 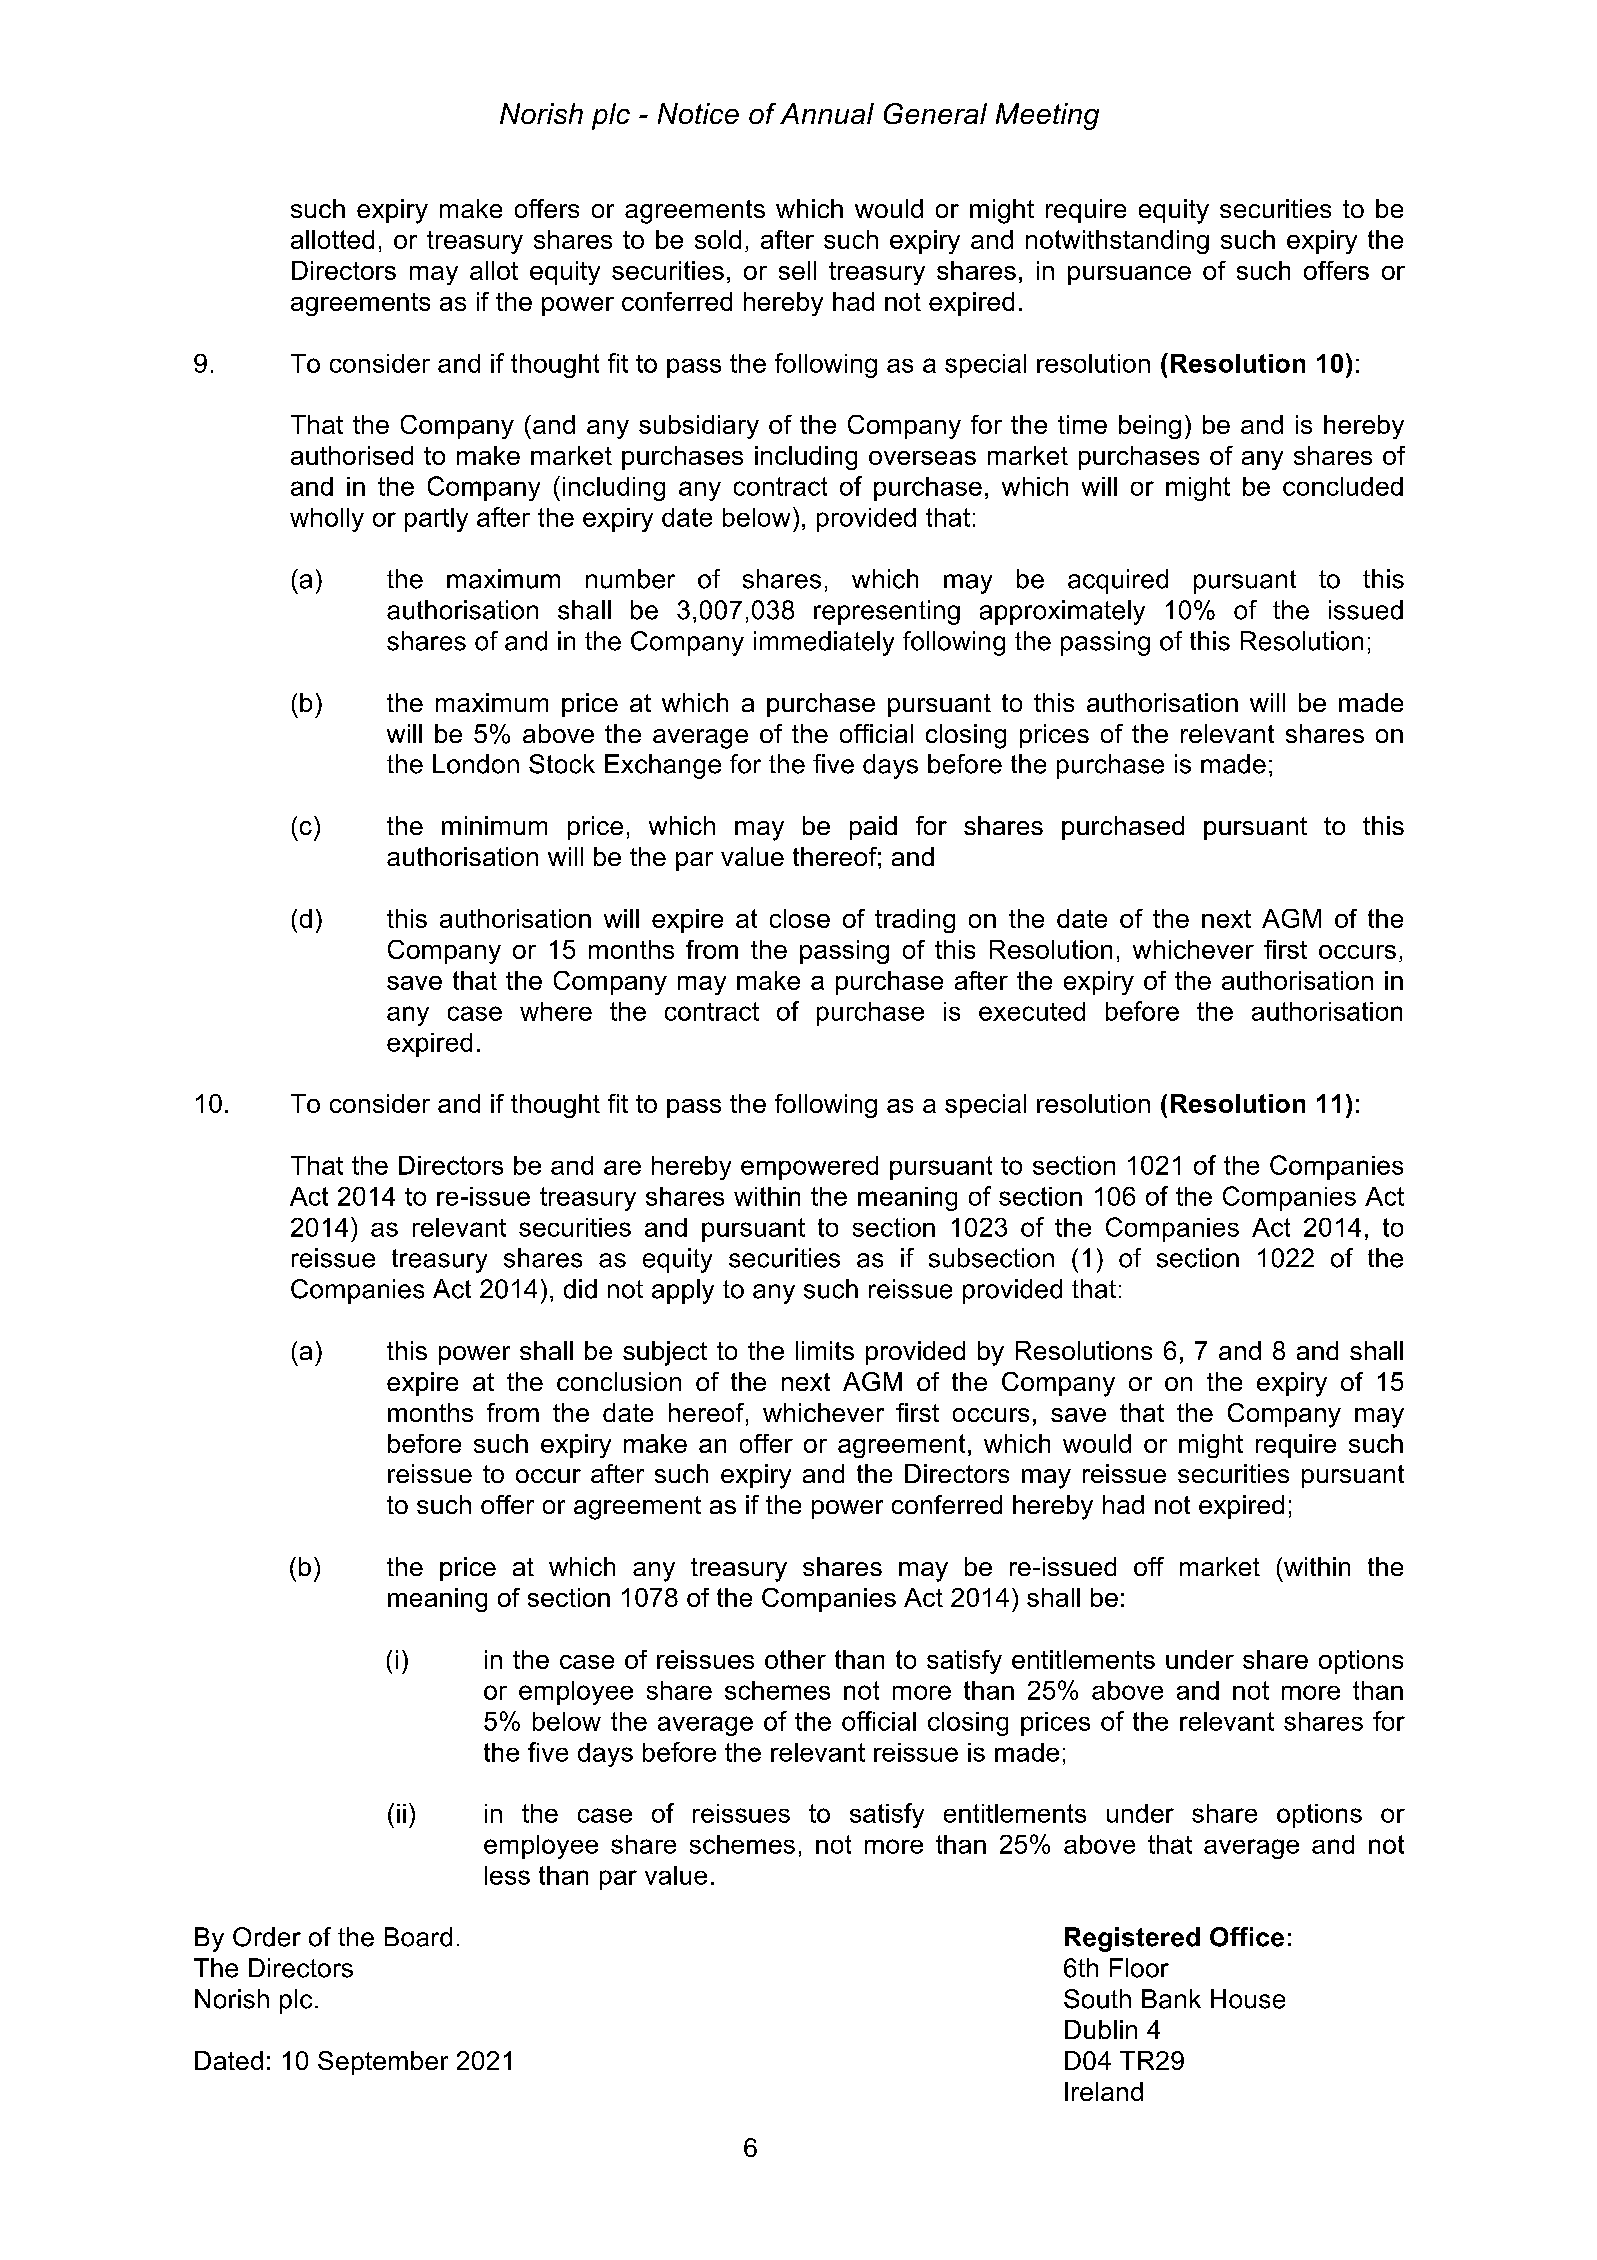 What do you see at coordinates (698, 113) in the screenshot?
I see `Notice` at bounding box center [698, 113].
